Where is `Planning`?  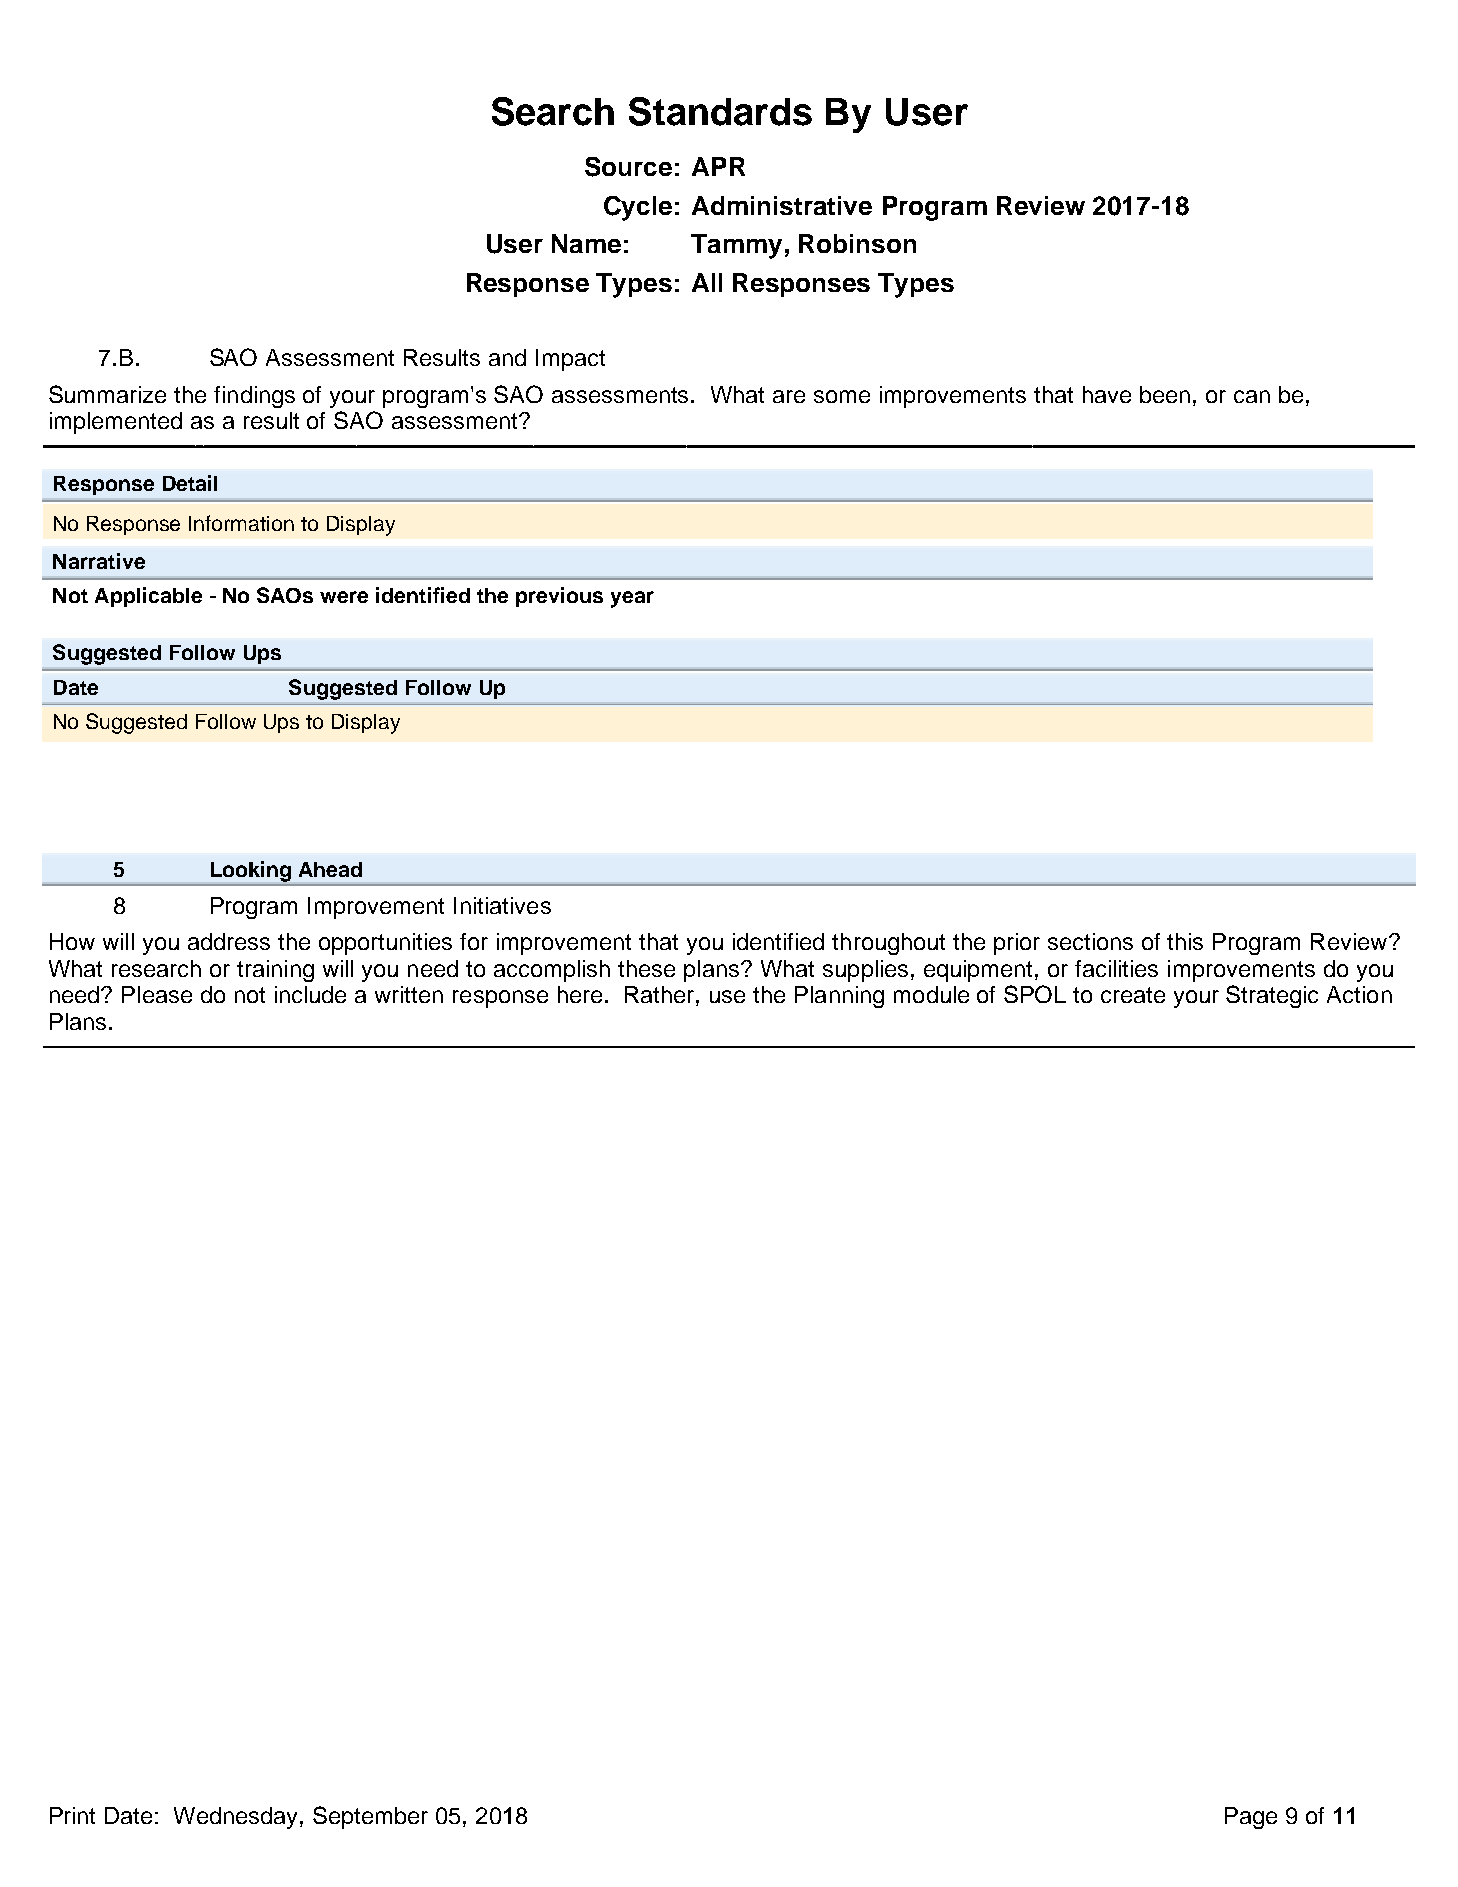
Planning is located at coordinates (839, 997).
